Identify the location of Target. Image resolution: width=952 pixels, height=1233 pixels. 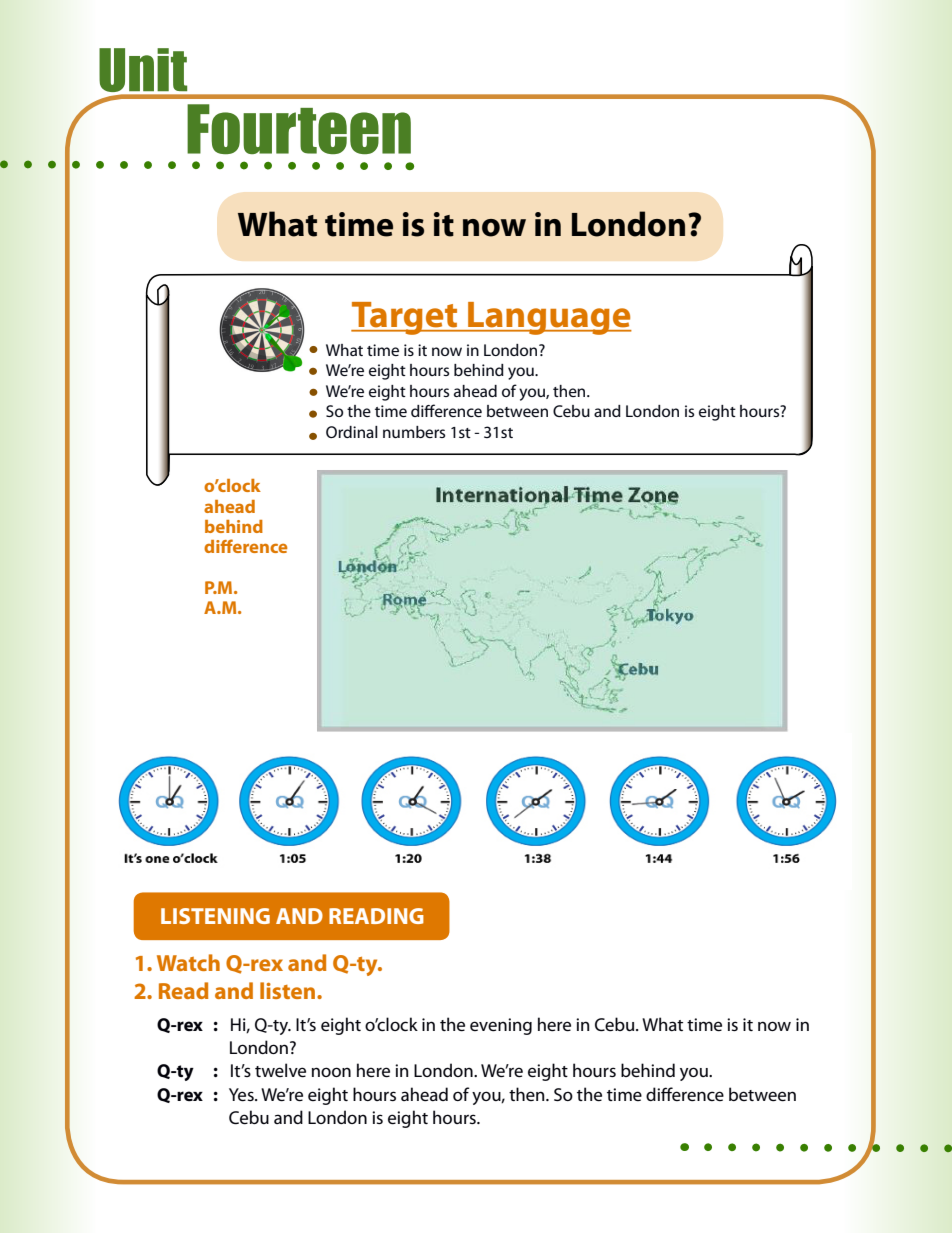
(405, 318).
